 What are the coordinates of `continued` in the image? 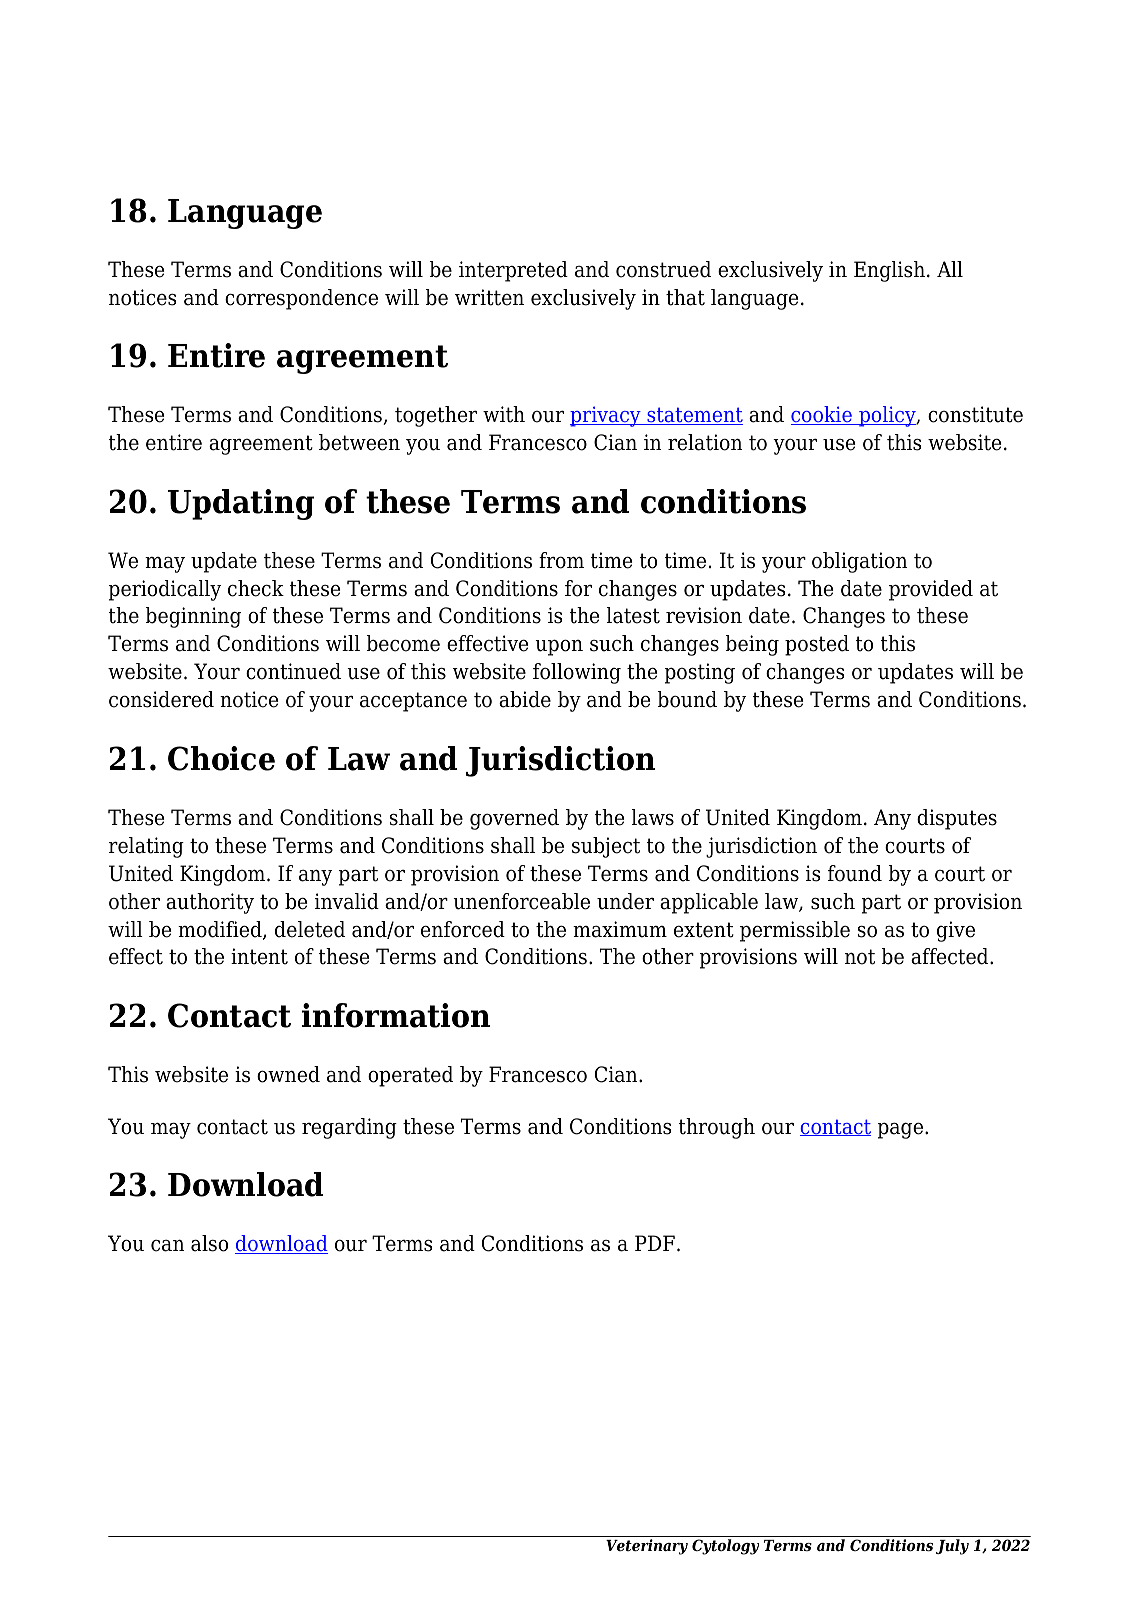 It's located at (293, 671).
